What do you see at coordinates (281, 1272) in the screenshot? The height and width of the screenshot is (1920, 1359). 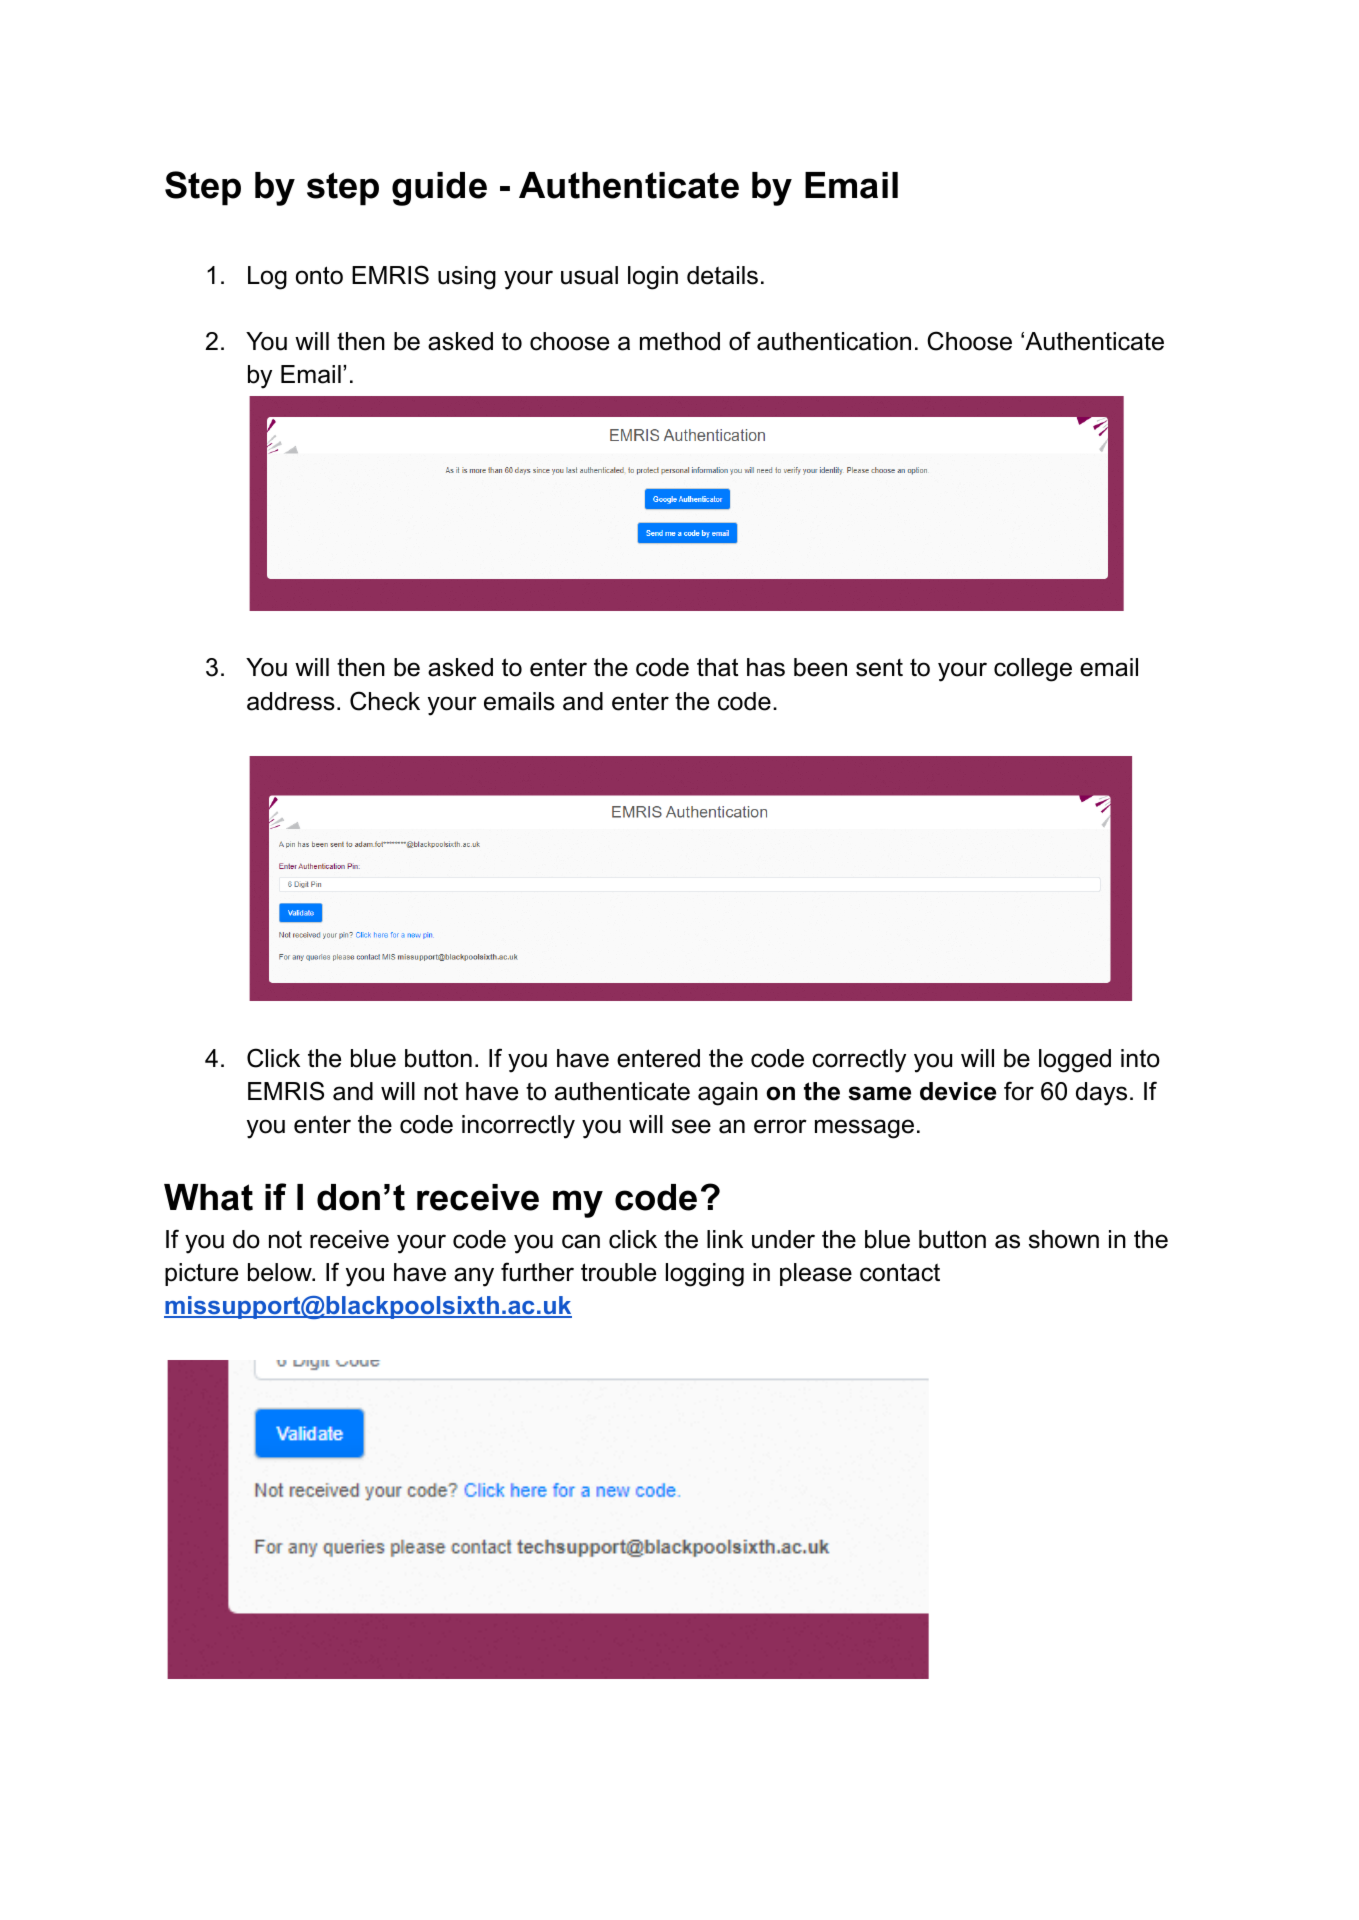 I see `below` at bounding box center [281, 1272].
